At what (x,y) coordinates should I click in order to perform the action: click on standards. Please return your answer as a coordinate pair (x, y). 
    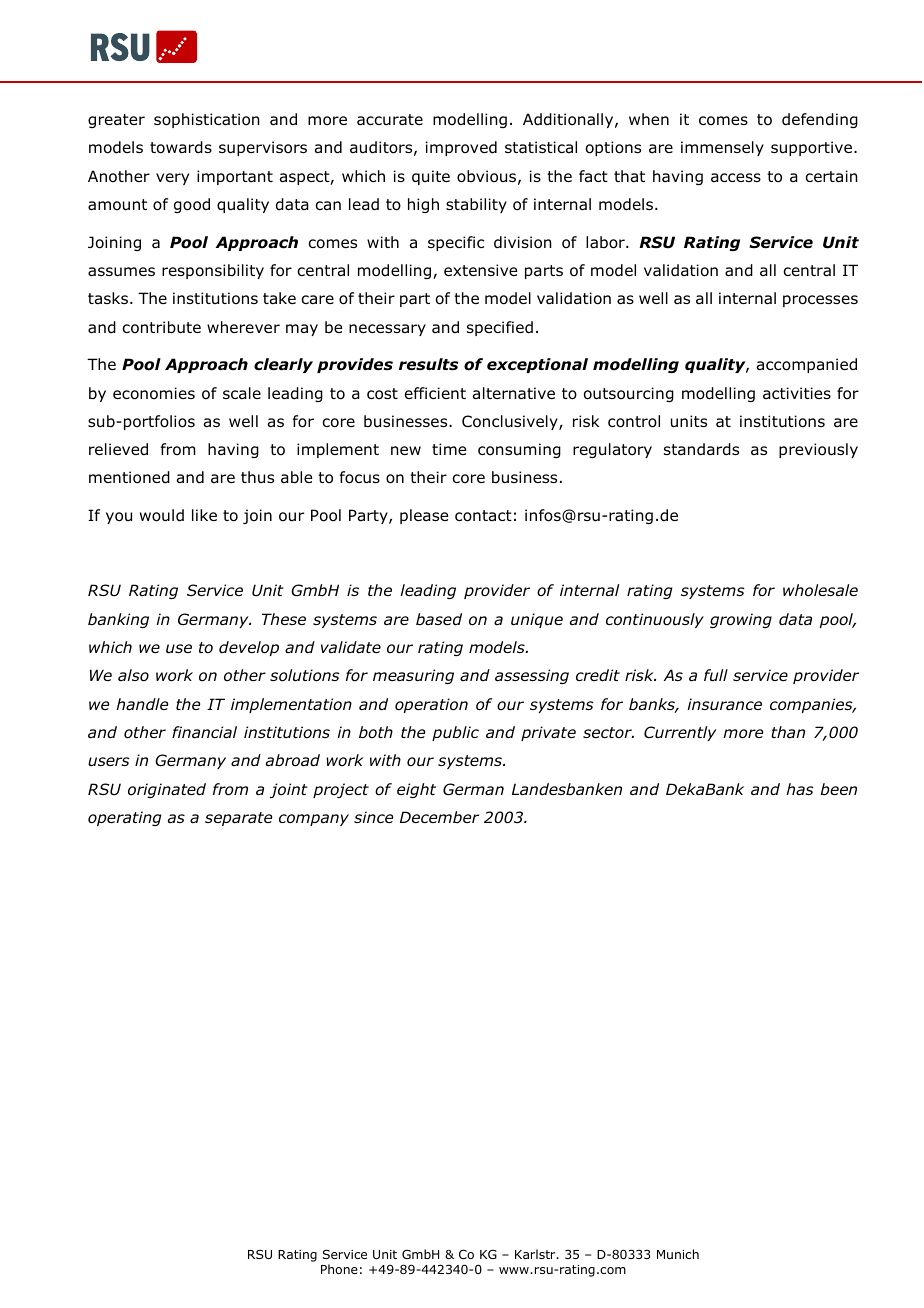
    Looking at the image, I should click on (701, 449).
